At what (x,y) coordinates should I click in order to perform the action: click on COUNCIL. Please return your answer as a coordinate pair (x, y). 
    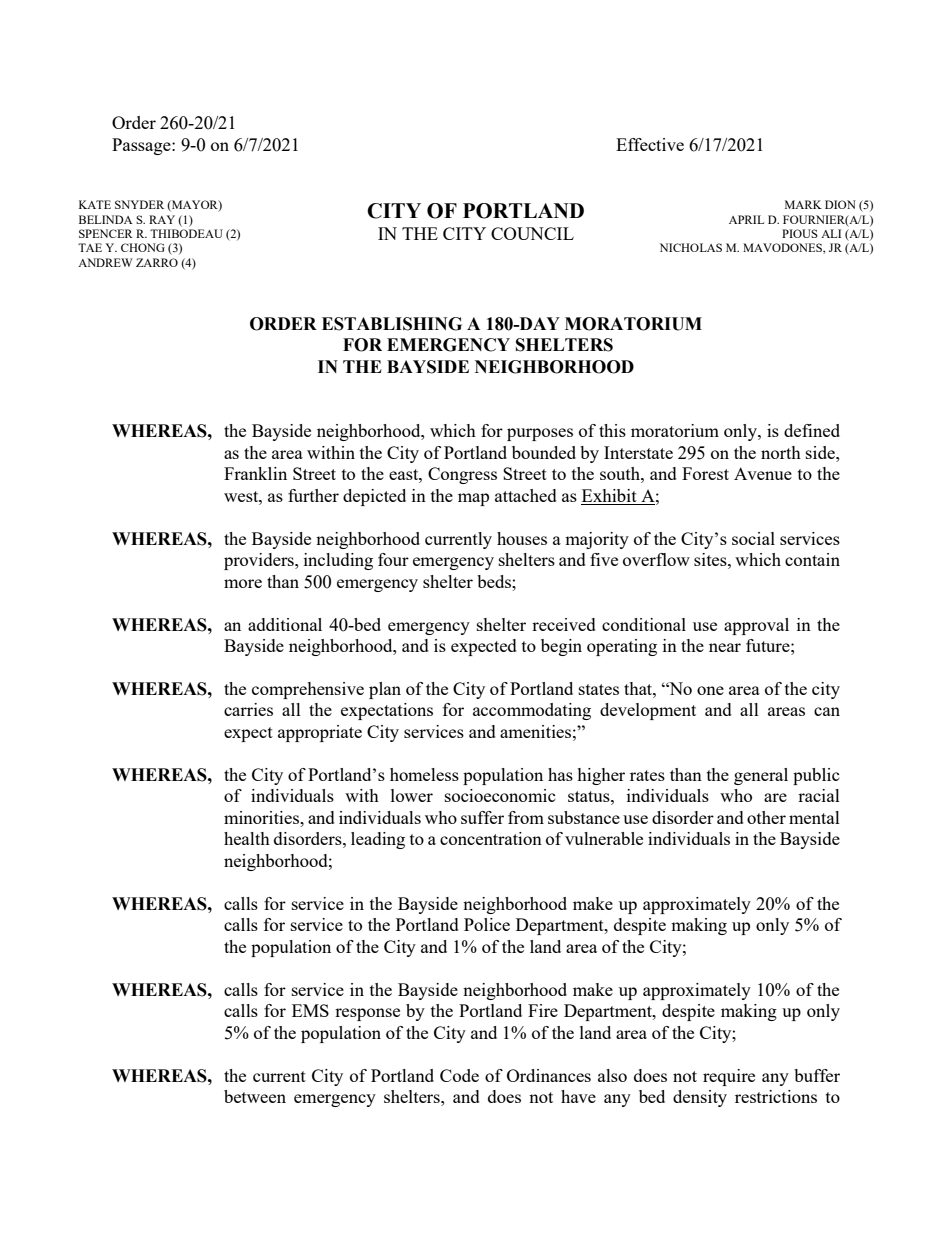
    Looking at the image, I should click on (532, 233).
